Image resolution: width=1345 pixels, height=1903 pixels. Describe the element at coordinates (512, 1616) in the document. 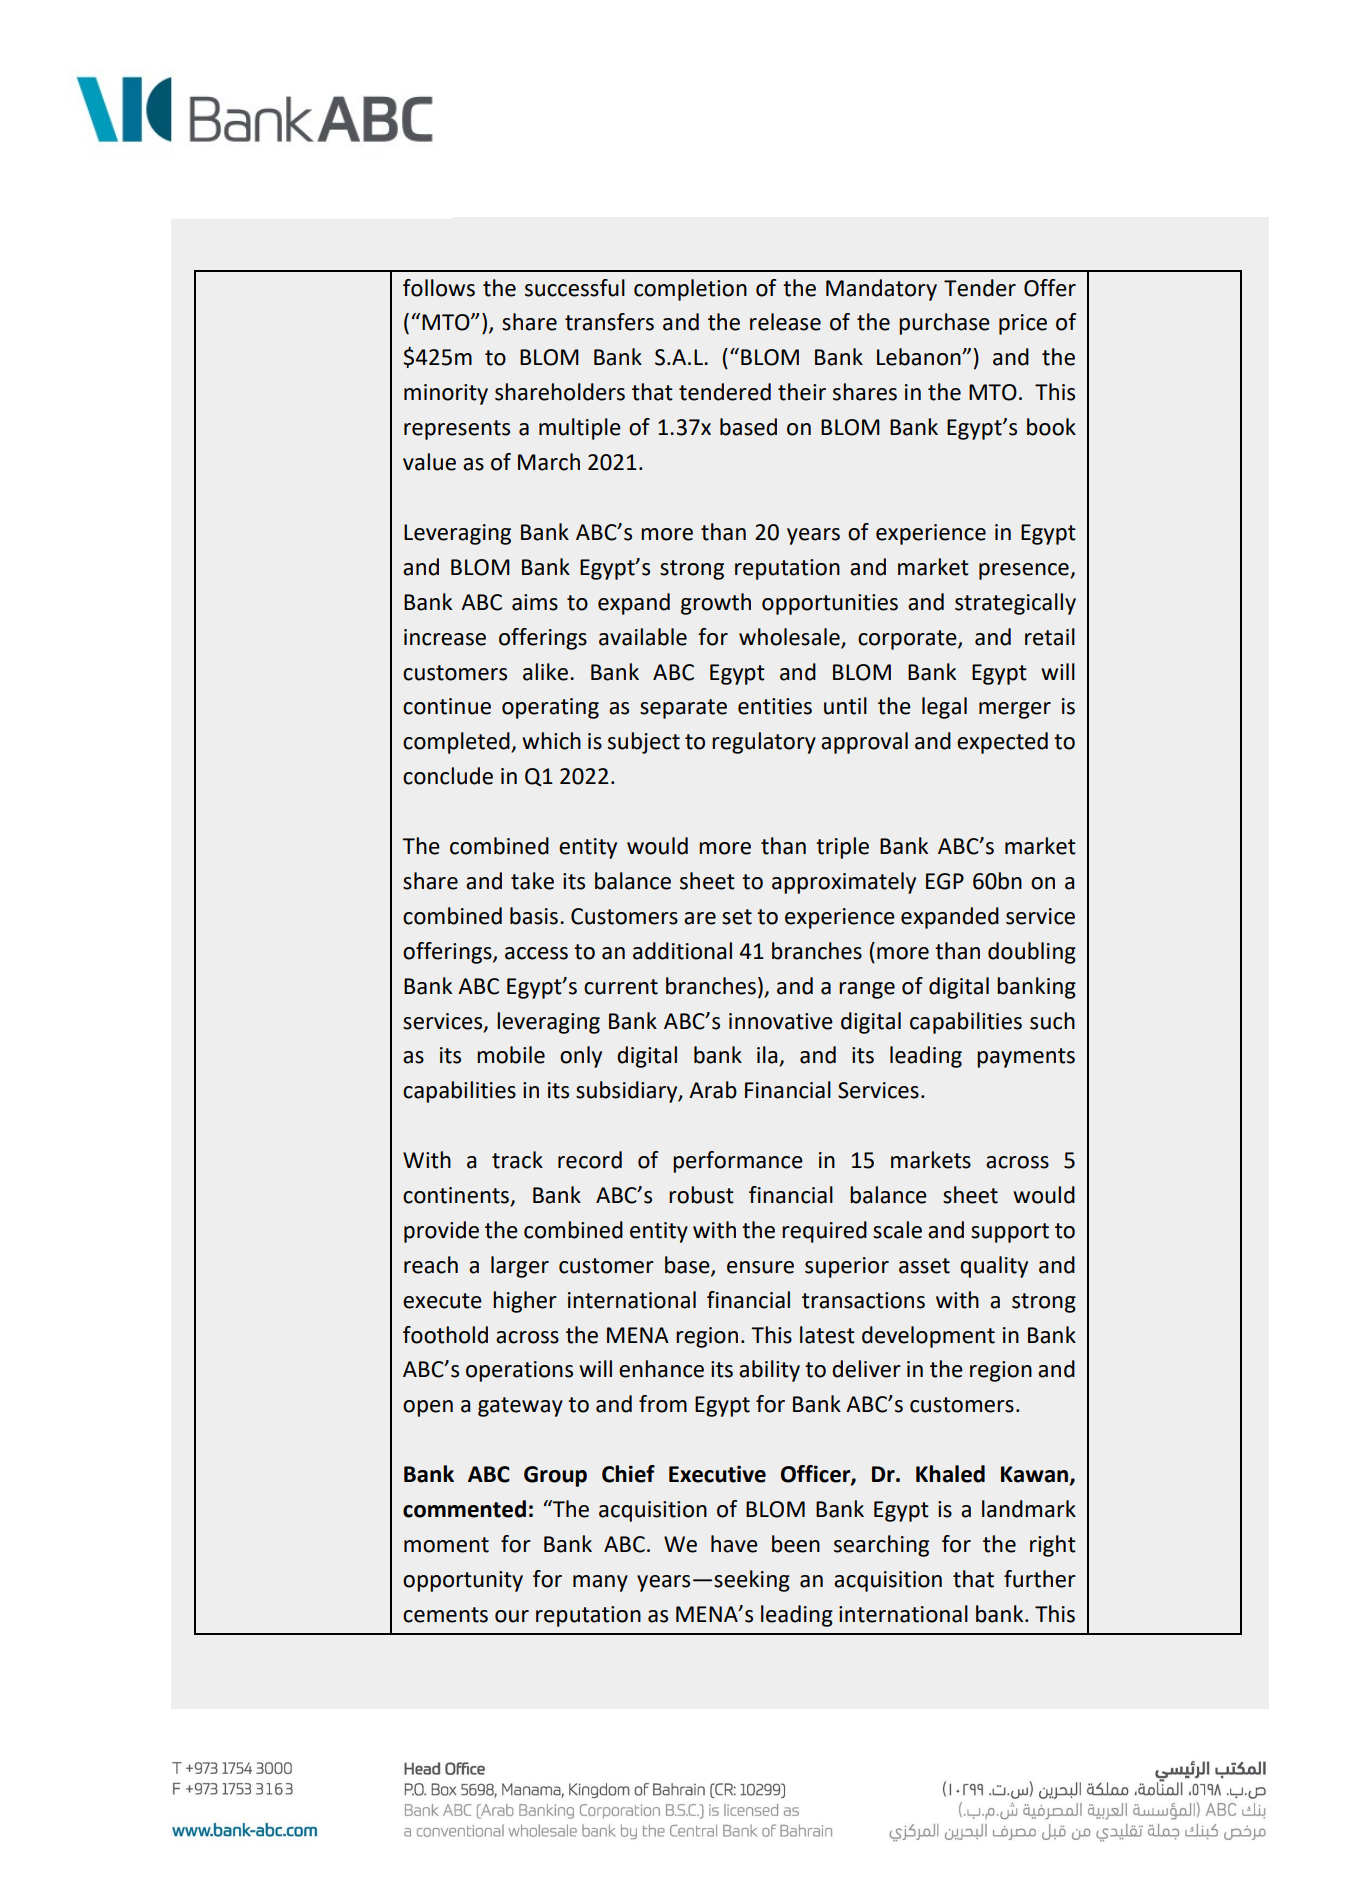

I see `our` at that location.
